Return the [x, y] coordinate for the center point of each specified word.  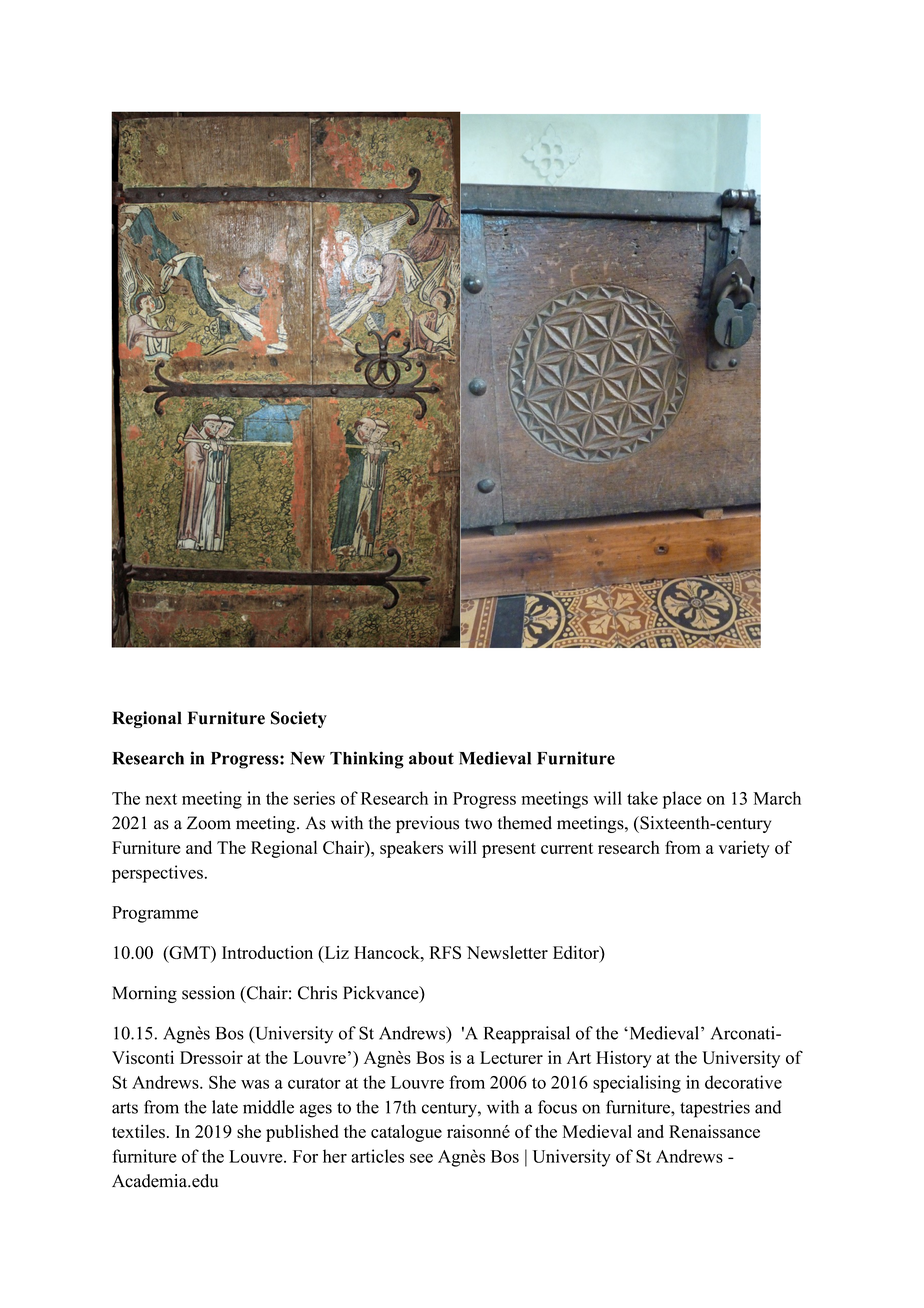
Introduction [267, 952]
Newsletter [507, 952]
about [431, 758]
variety [744, 849]
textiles [138, 1131]
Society [299, 719]
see [421, 1158]
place [682, 800]
